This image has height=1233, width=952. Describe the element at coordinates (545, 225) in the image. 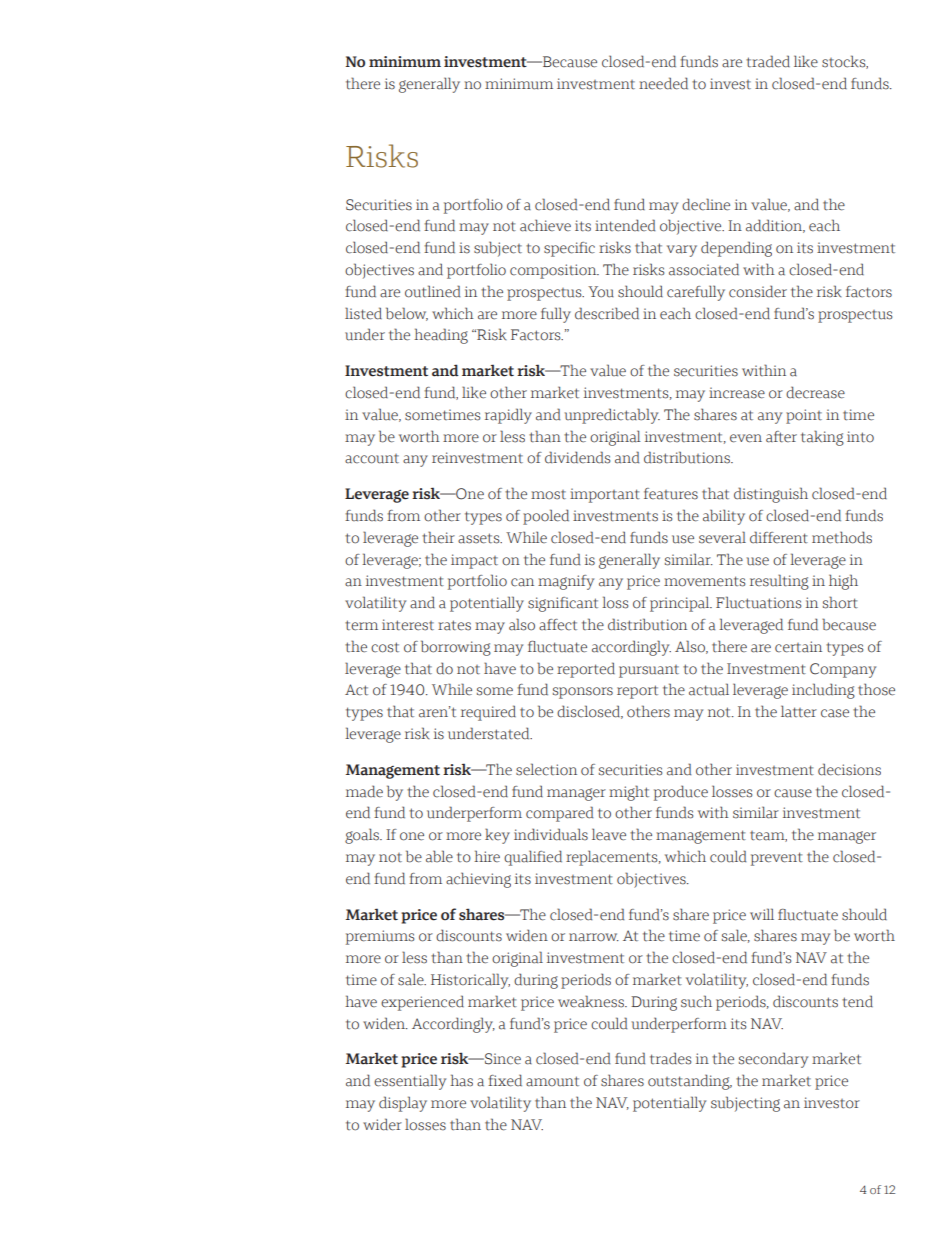

I see `achieve` at that location.
